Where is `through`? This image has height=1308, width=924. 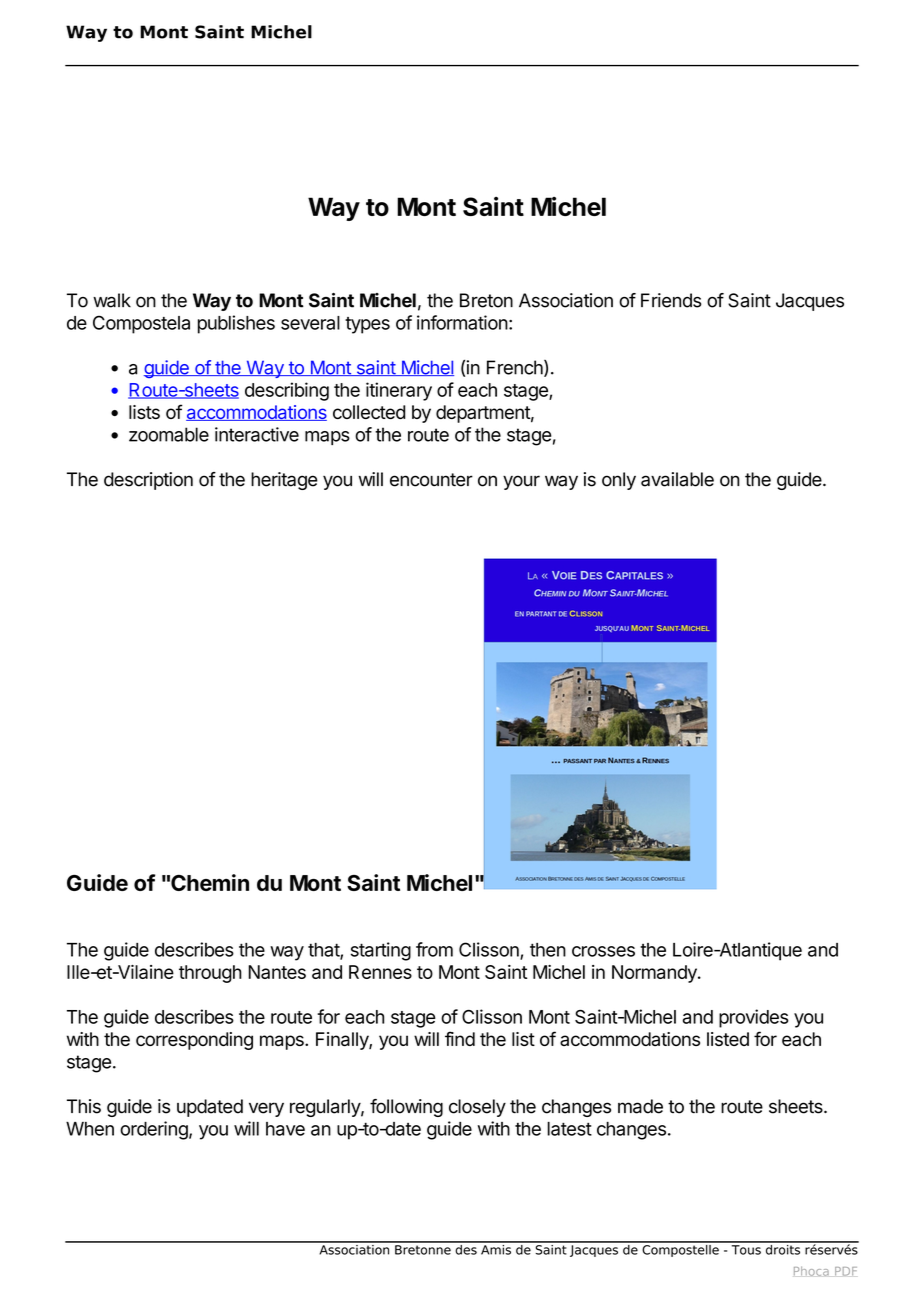 through is located at coordinates (210, 974).
